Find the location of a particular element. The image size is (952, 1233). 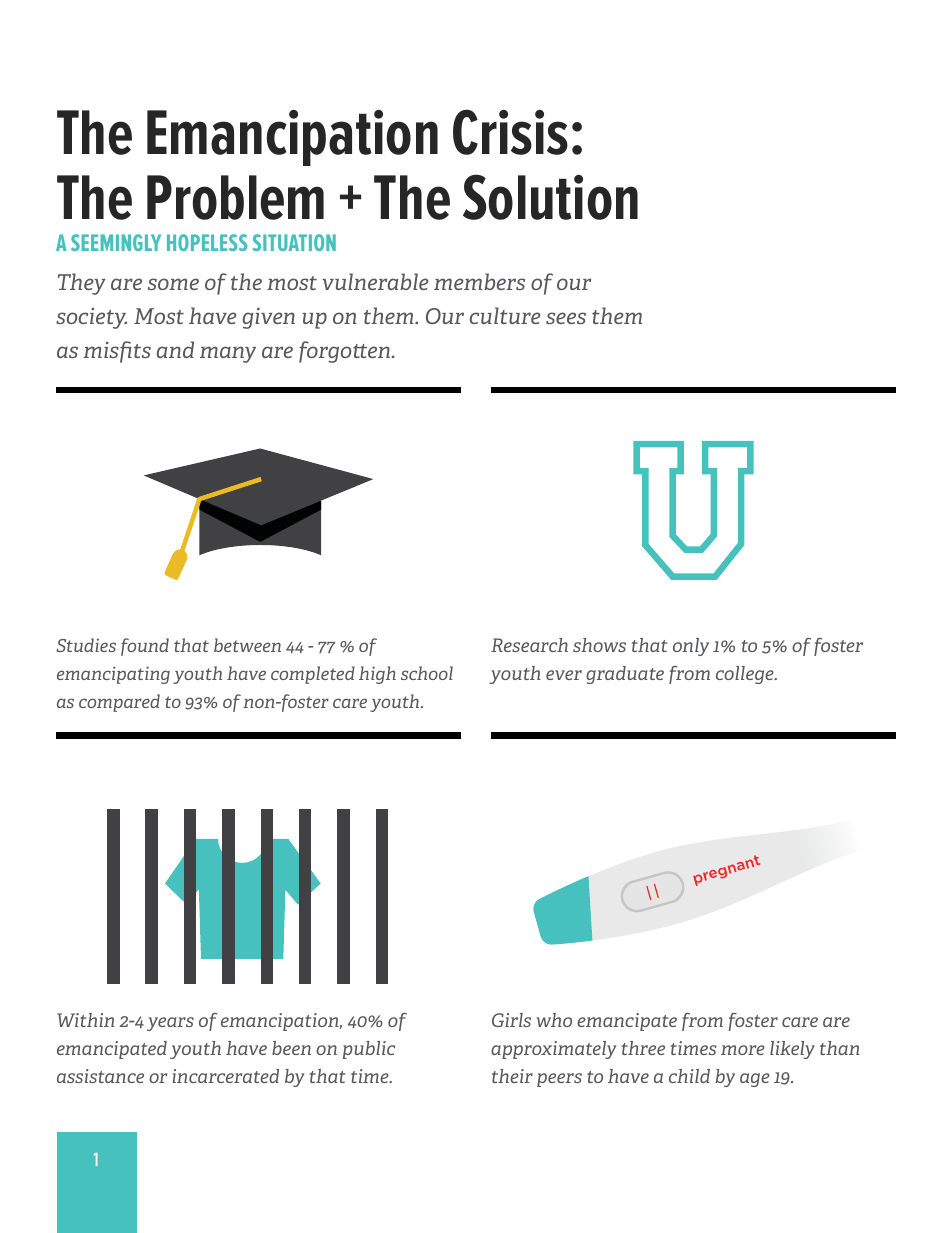

more is located at coordinates (743, 1050).
